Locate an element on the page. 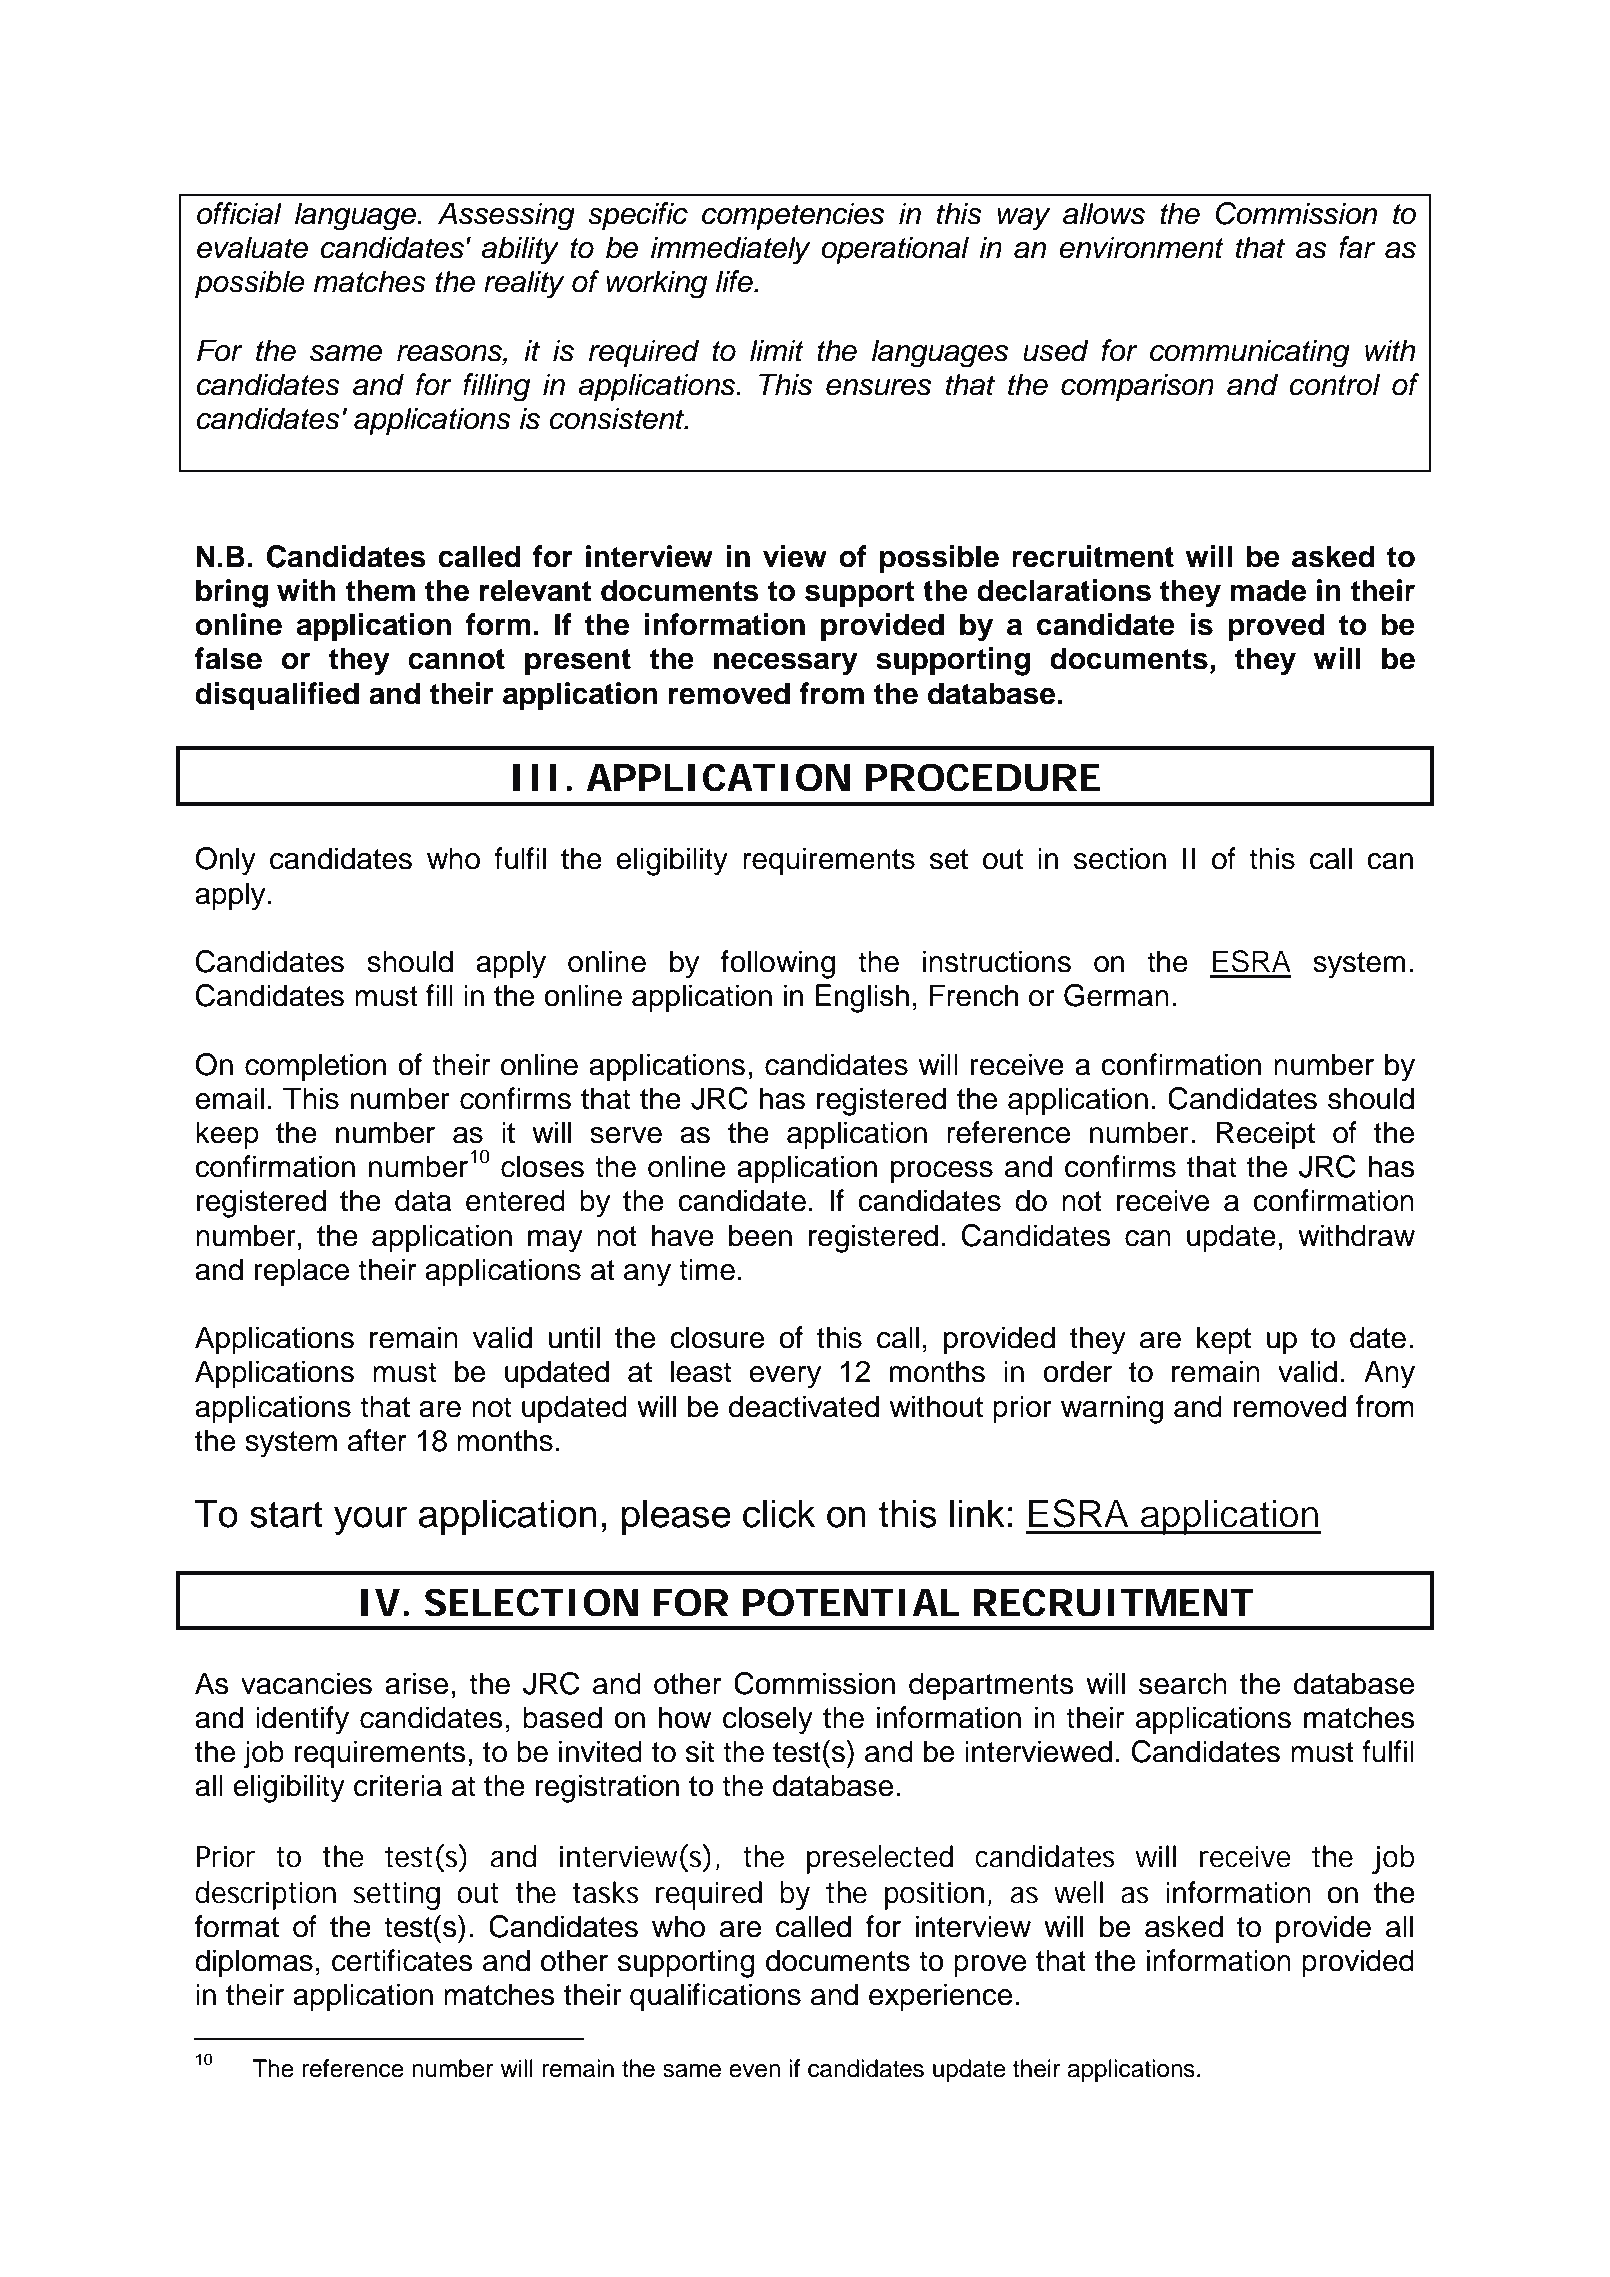  environment is located at coordinates (1141, 247).
